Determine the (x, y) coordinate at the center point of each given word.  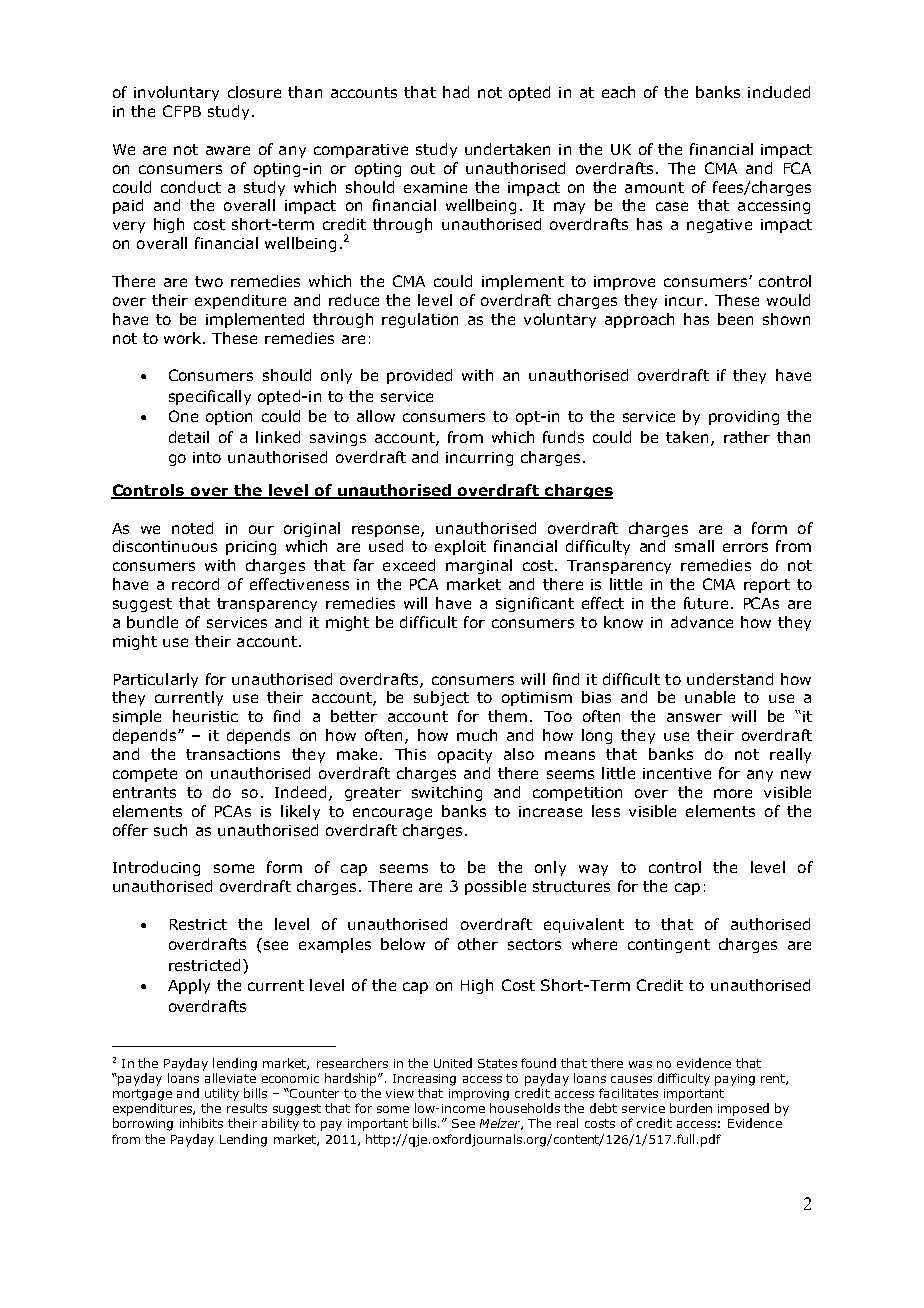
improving (479, 1095)
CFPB (182, 111)
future (706, 603)
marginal (479, 566)
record (195, 584)
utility (222, 1094)
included (779, 92)
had (456, 92)
